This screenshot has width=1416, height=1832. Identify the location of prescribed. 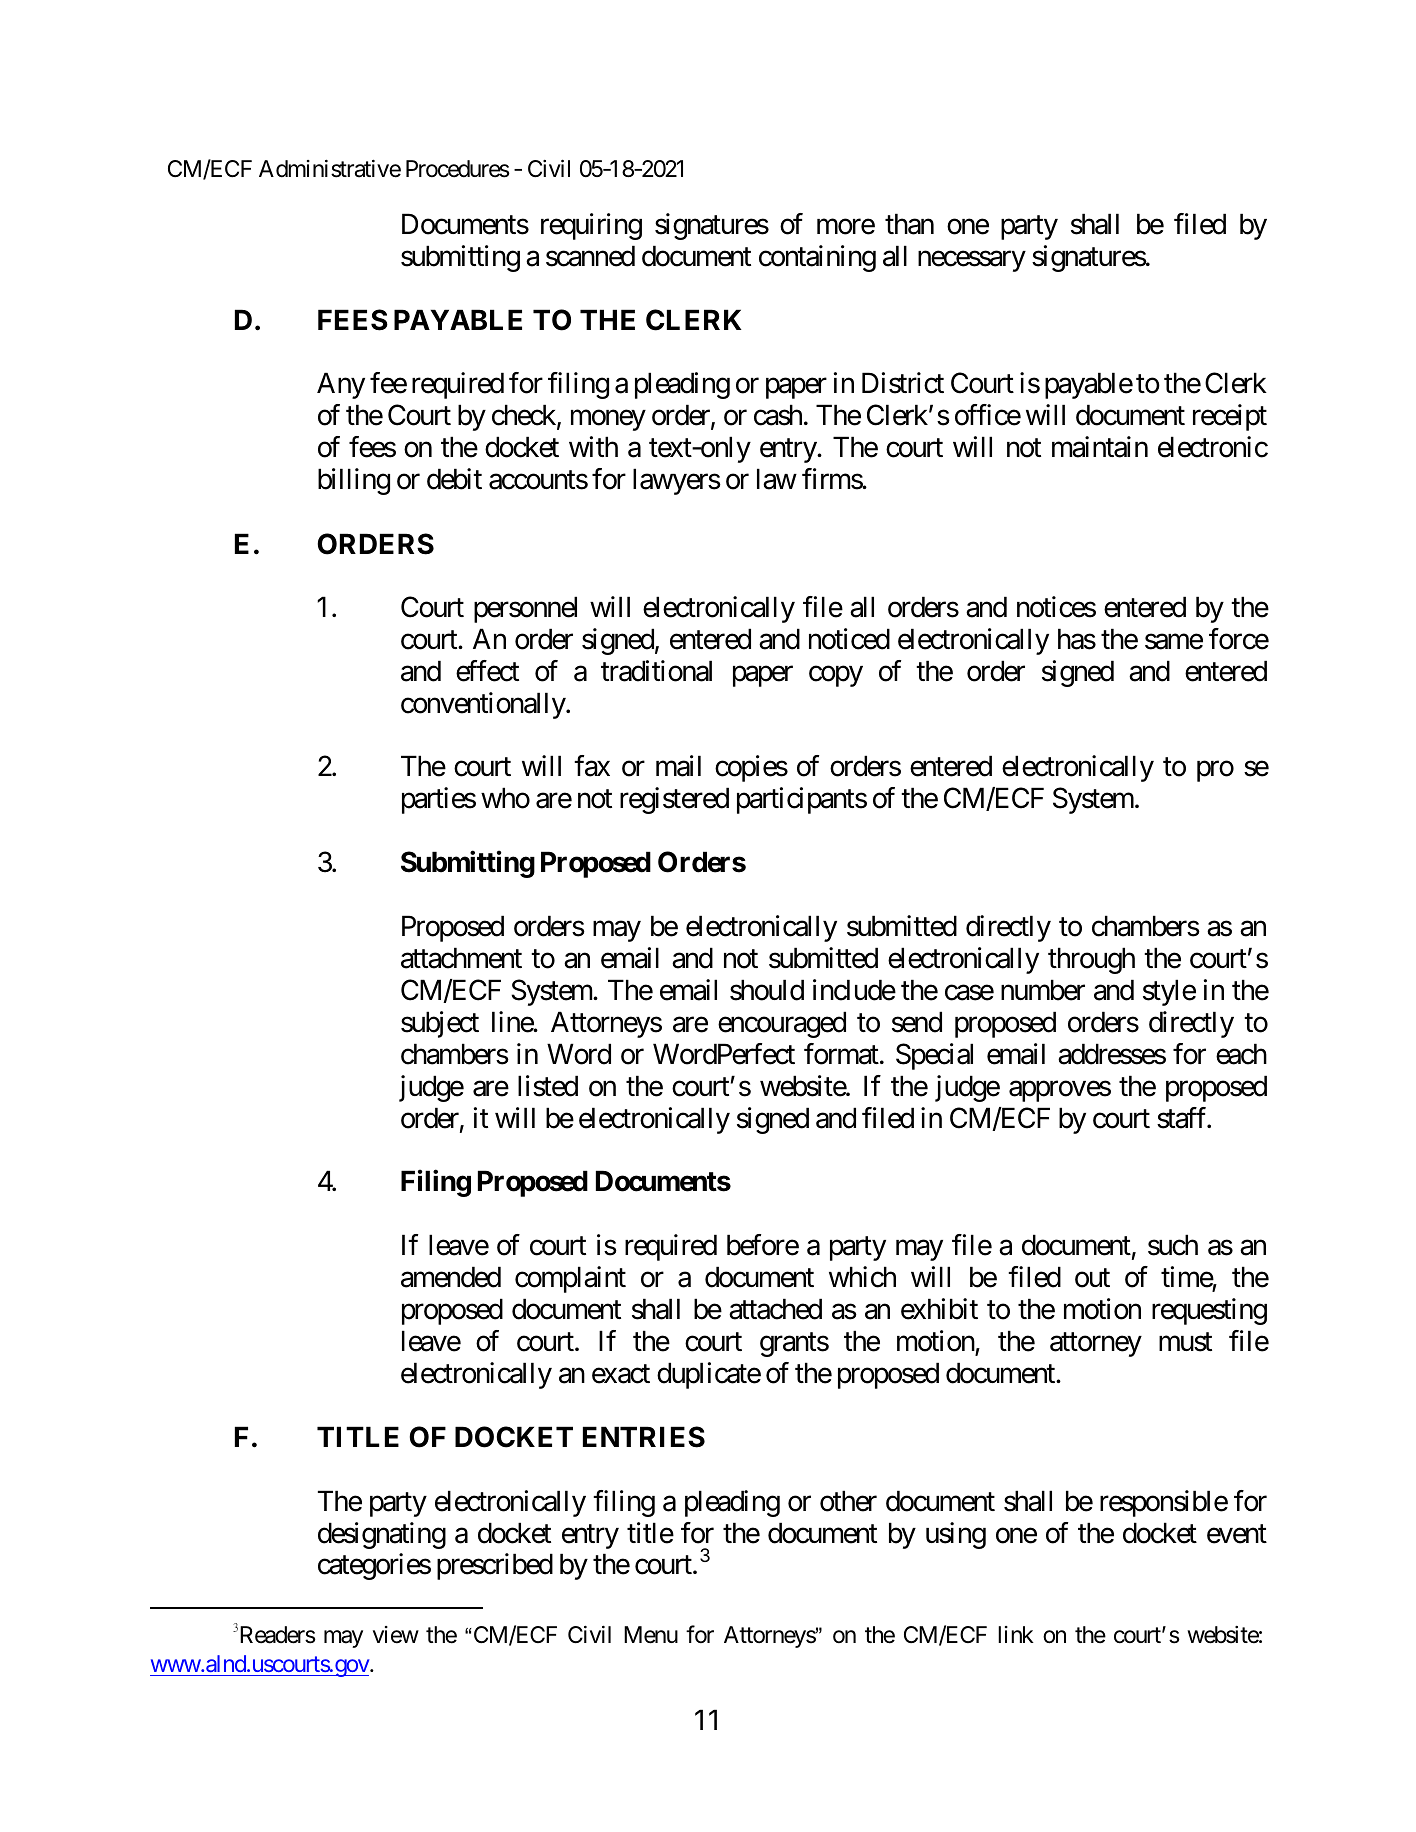
(495, 1567).
